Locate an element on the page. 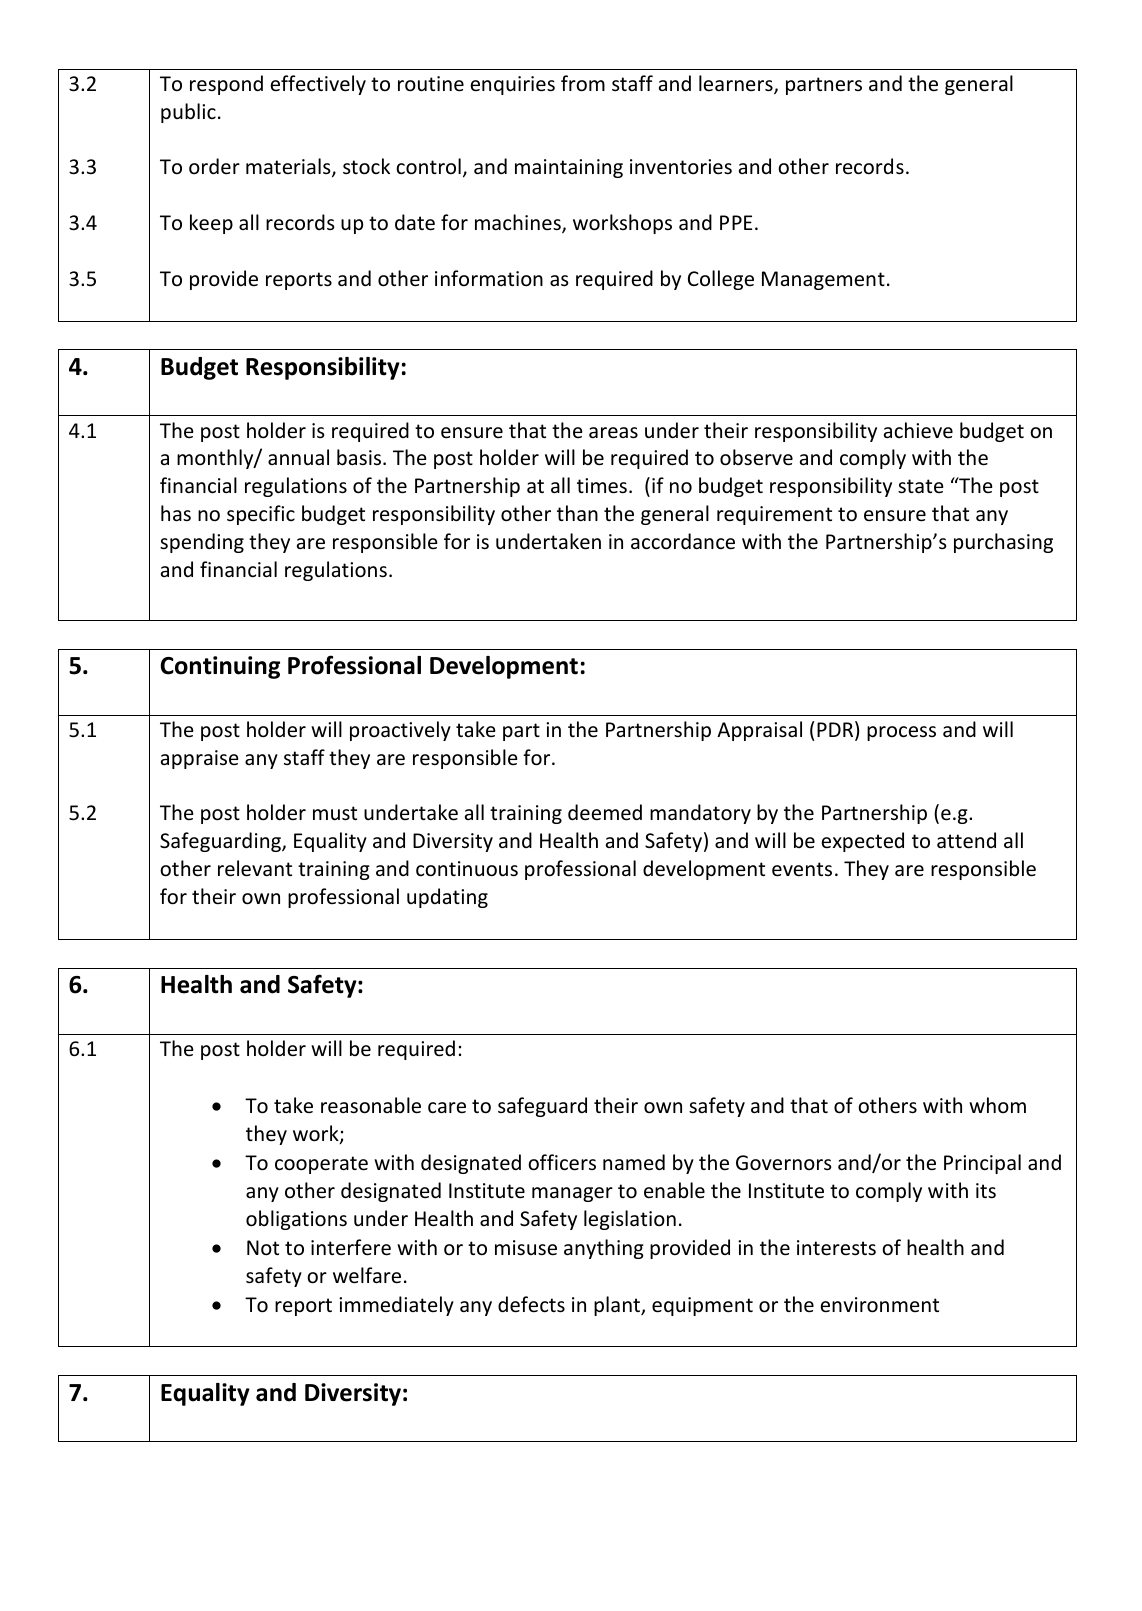 Image resolution: width=1142 pixels, height=1611 pixels. annual is located at coordinates (298, 457).
